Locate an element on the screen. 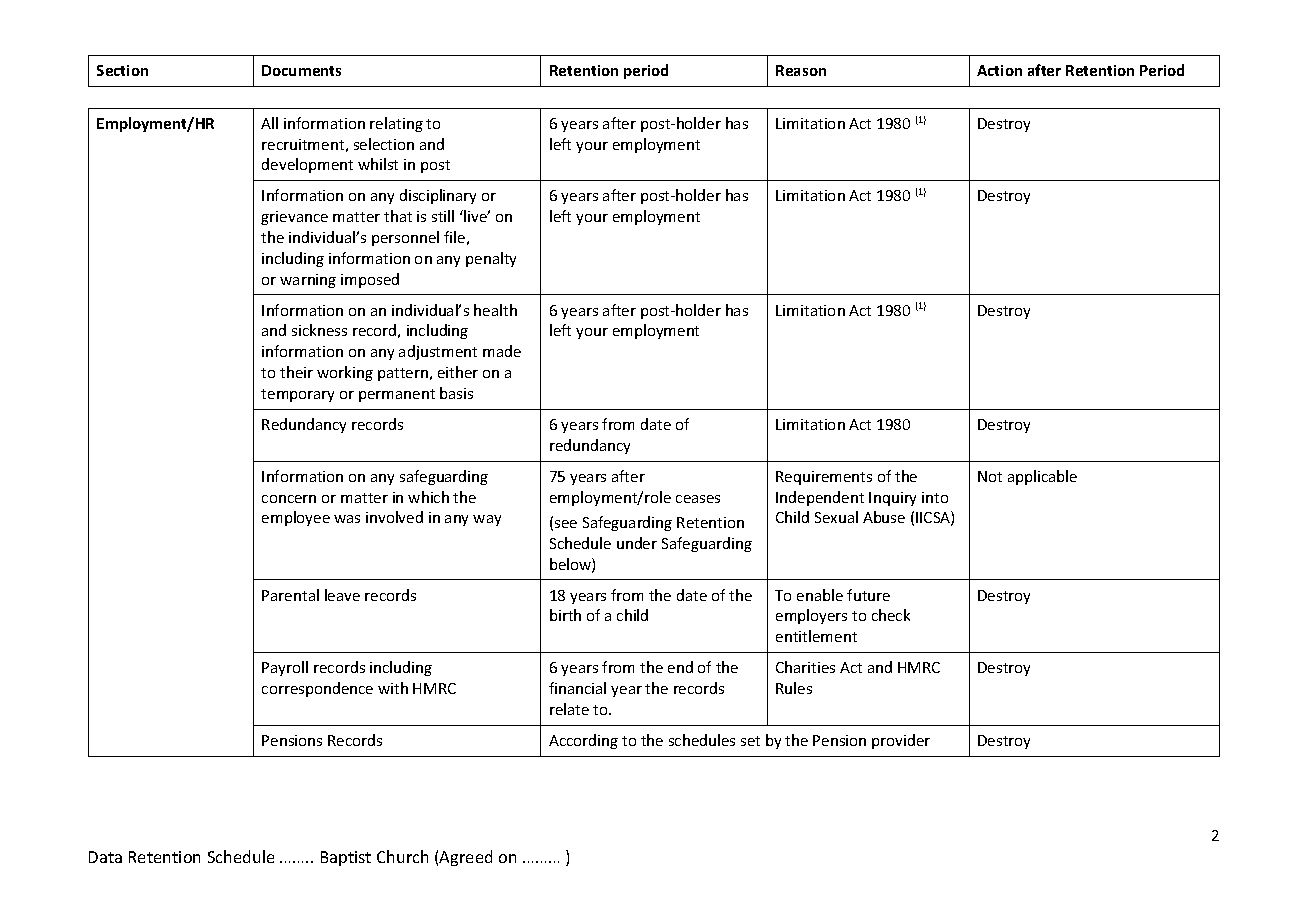 The width and height of the screenshot is (1308, 924). Action is located at coordinates (999, 70).
